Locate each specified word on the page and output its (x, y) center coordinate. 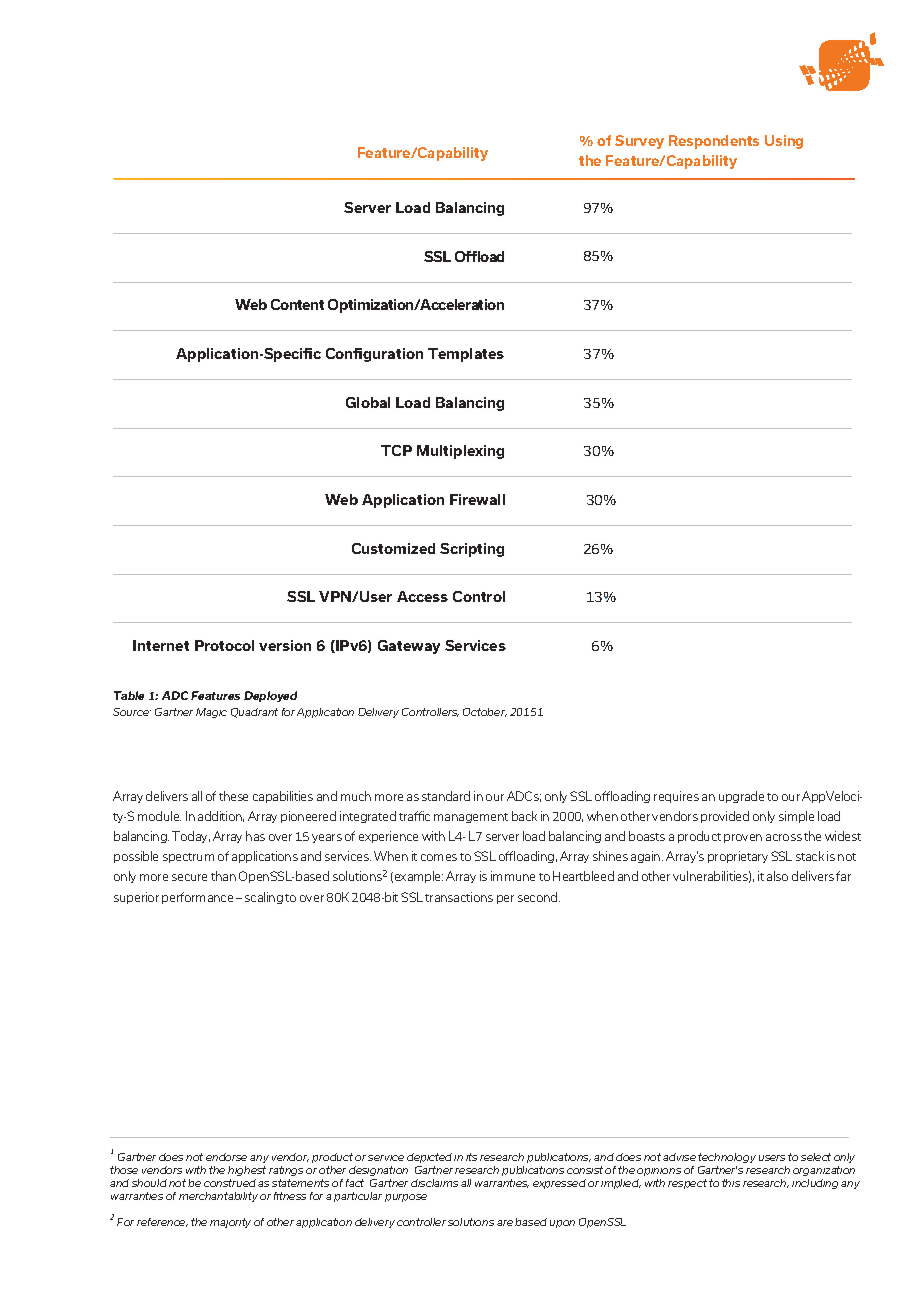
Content (297, 304)
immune (513, 876)
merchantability (218, 1197)
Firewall (477, 499)
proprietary (738, 857)
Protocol (224, 645)
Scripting (472, 550)
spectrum (188, 858)
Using (784, 142)
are (505, 1223)
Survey (639, 142)
